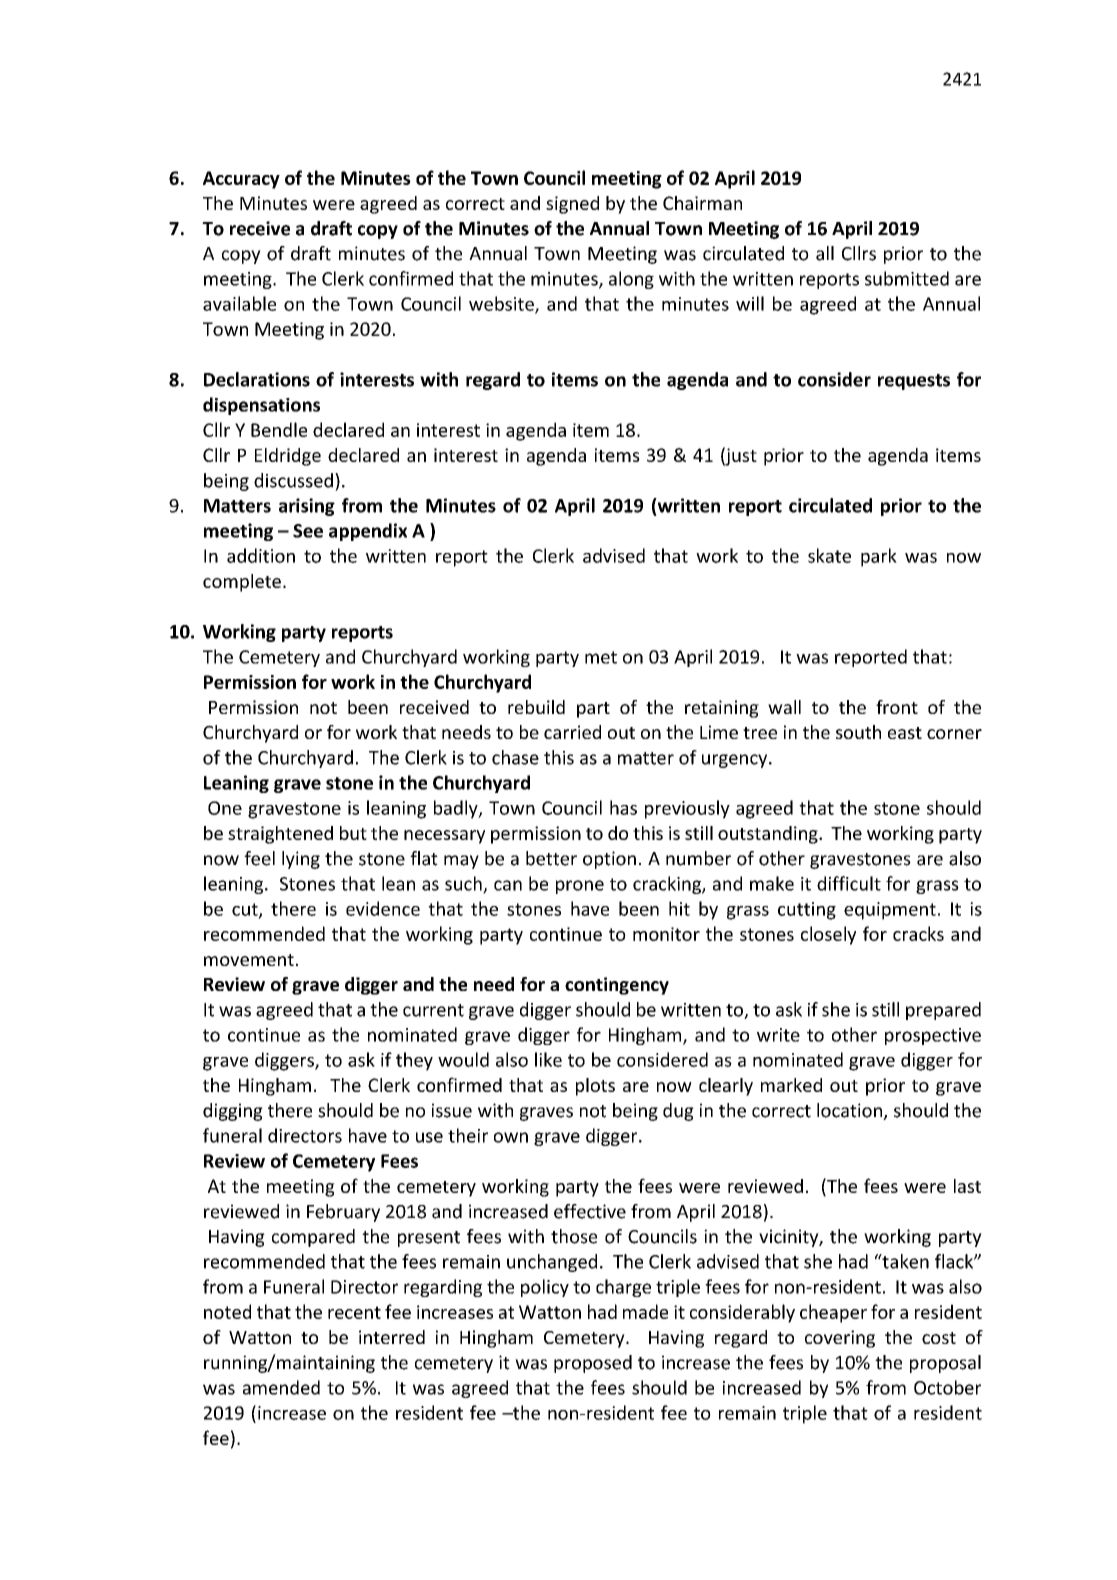  Describe the element at coordinates (307, 507) in the screenshot. I see `arising` at that location.
